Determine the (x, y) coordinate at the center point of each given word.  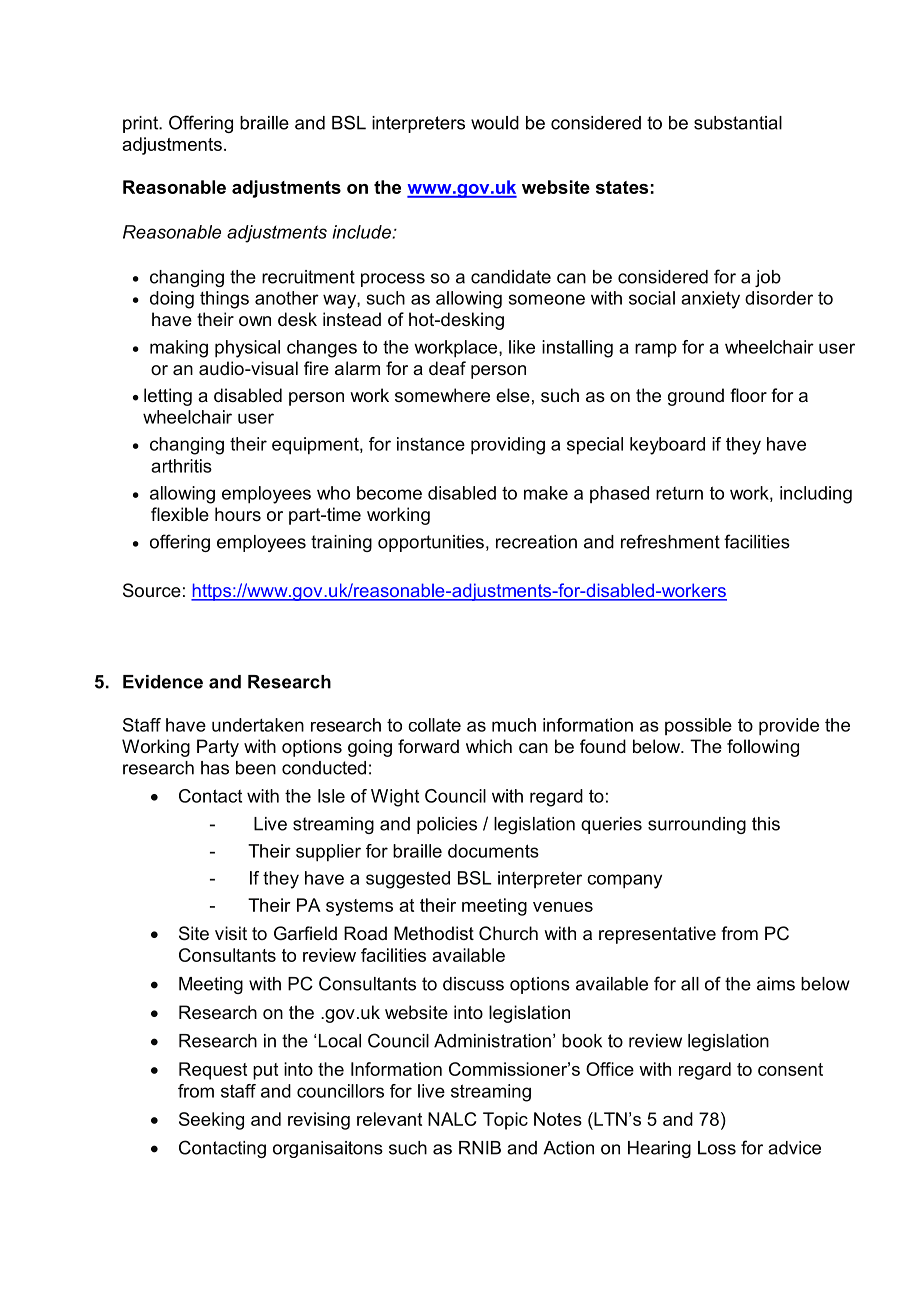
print (142, 124)
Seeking (211, 1121)
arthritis (181, 466)
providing (508, 446)
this (766, 824)
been (256, 768)
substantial (738, 123)
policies (447, 825)
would (495, 123)
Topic (505, 1121)
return (679, 493)
